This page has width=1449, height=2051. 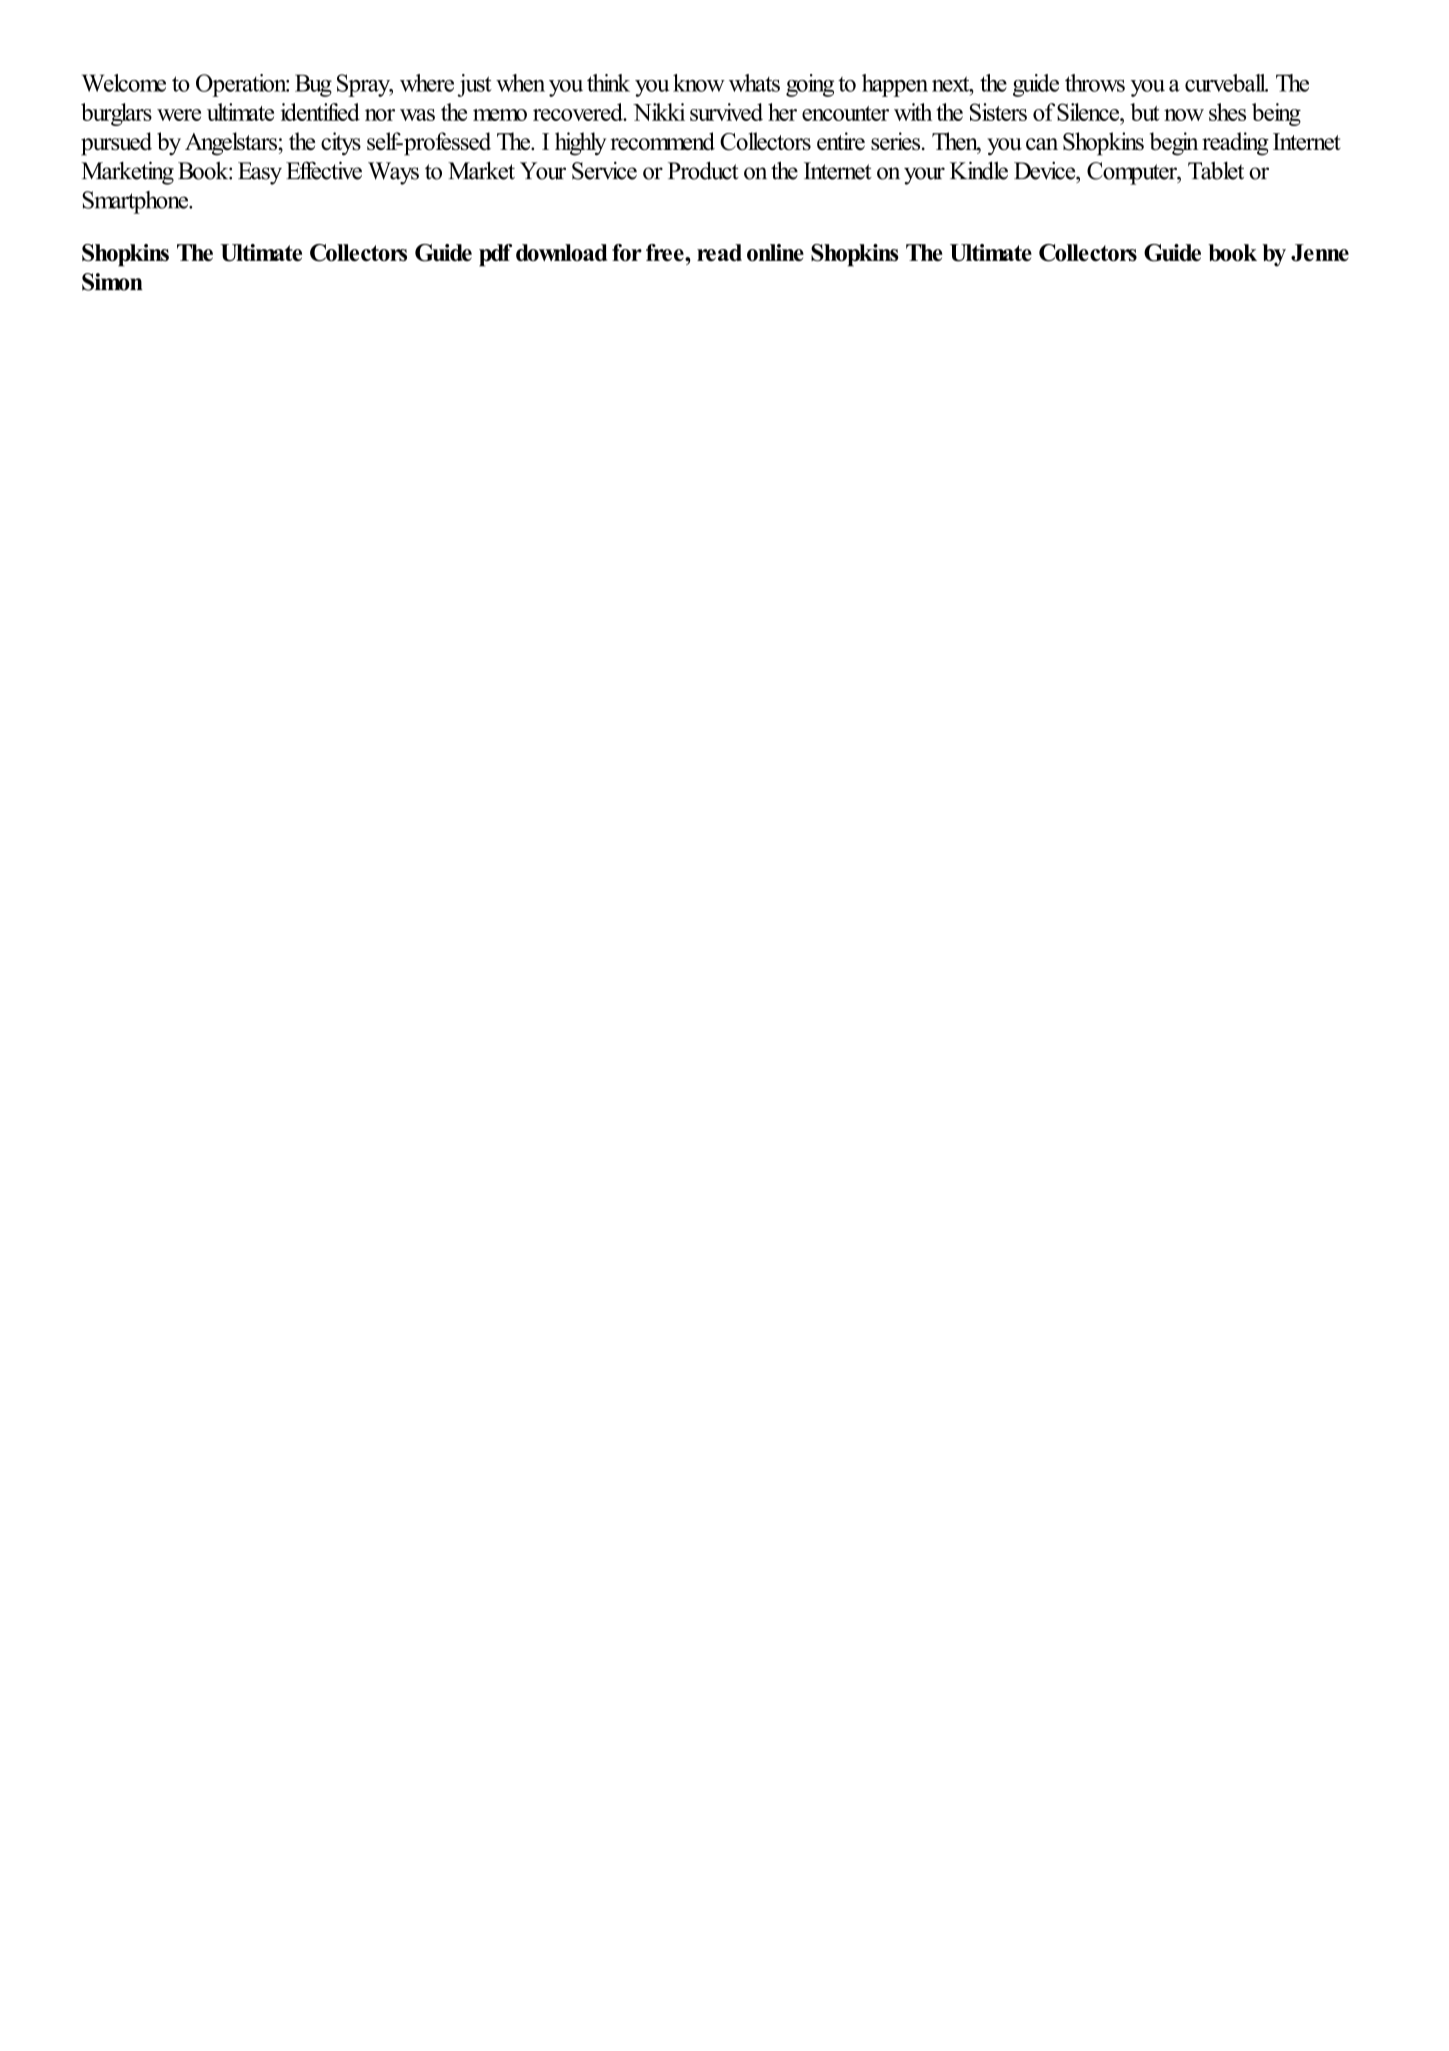 I want to click on happen, so click(x=895, y=85).
